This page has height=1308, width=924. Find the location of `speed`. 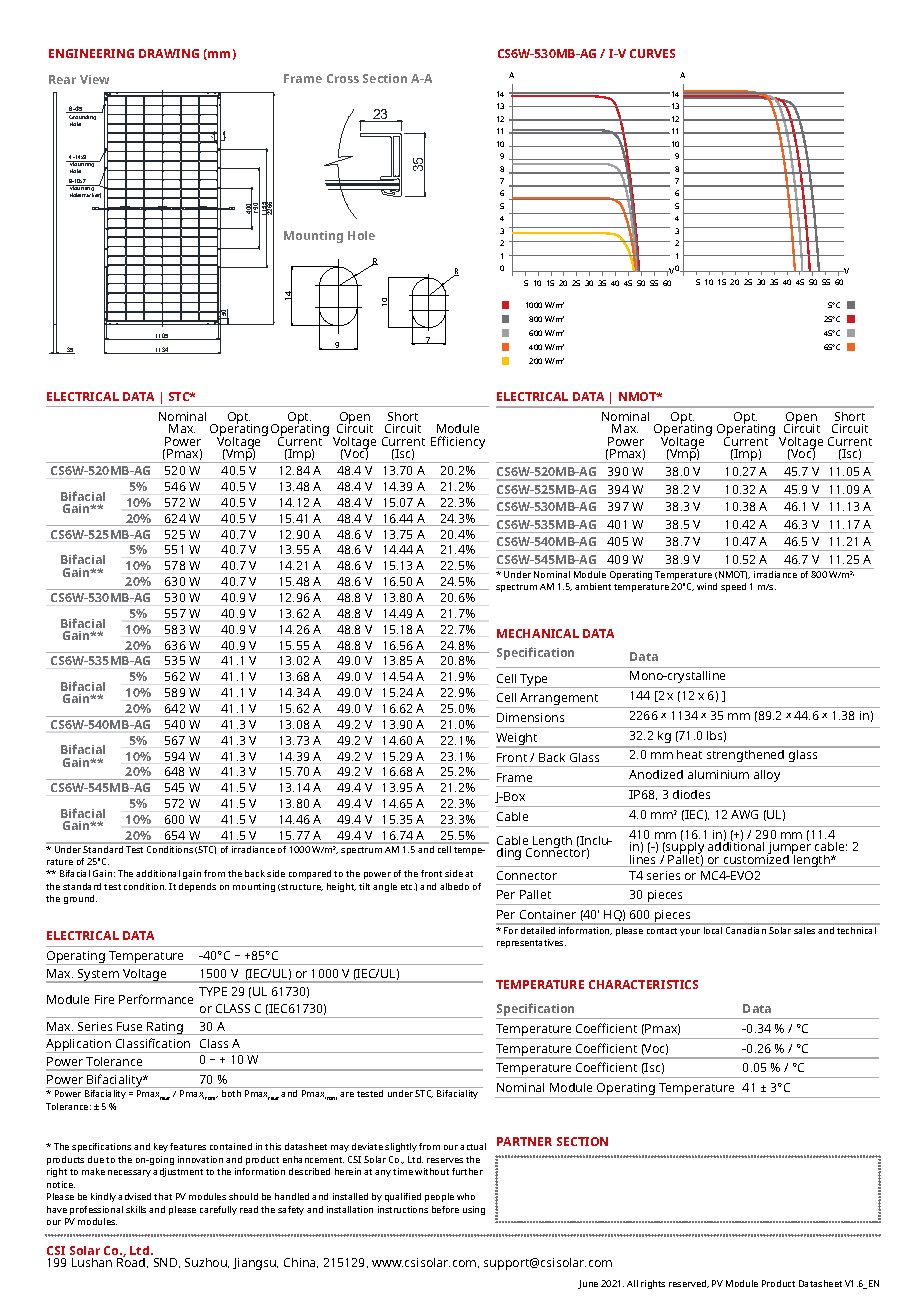

speed is located at coordinates (733, 587).
